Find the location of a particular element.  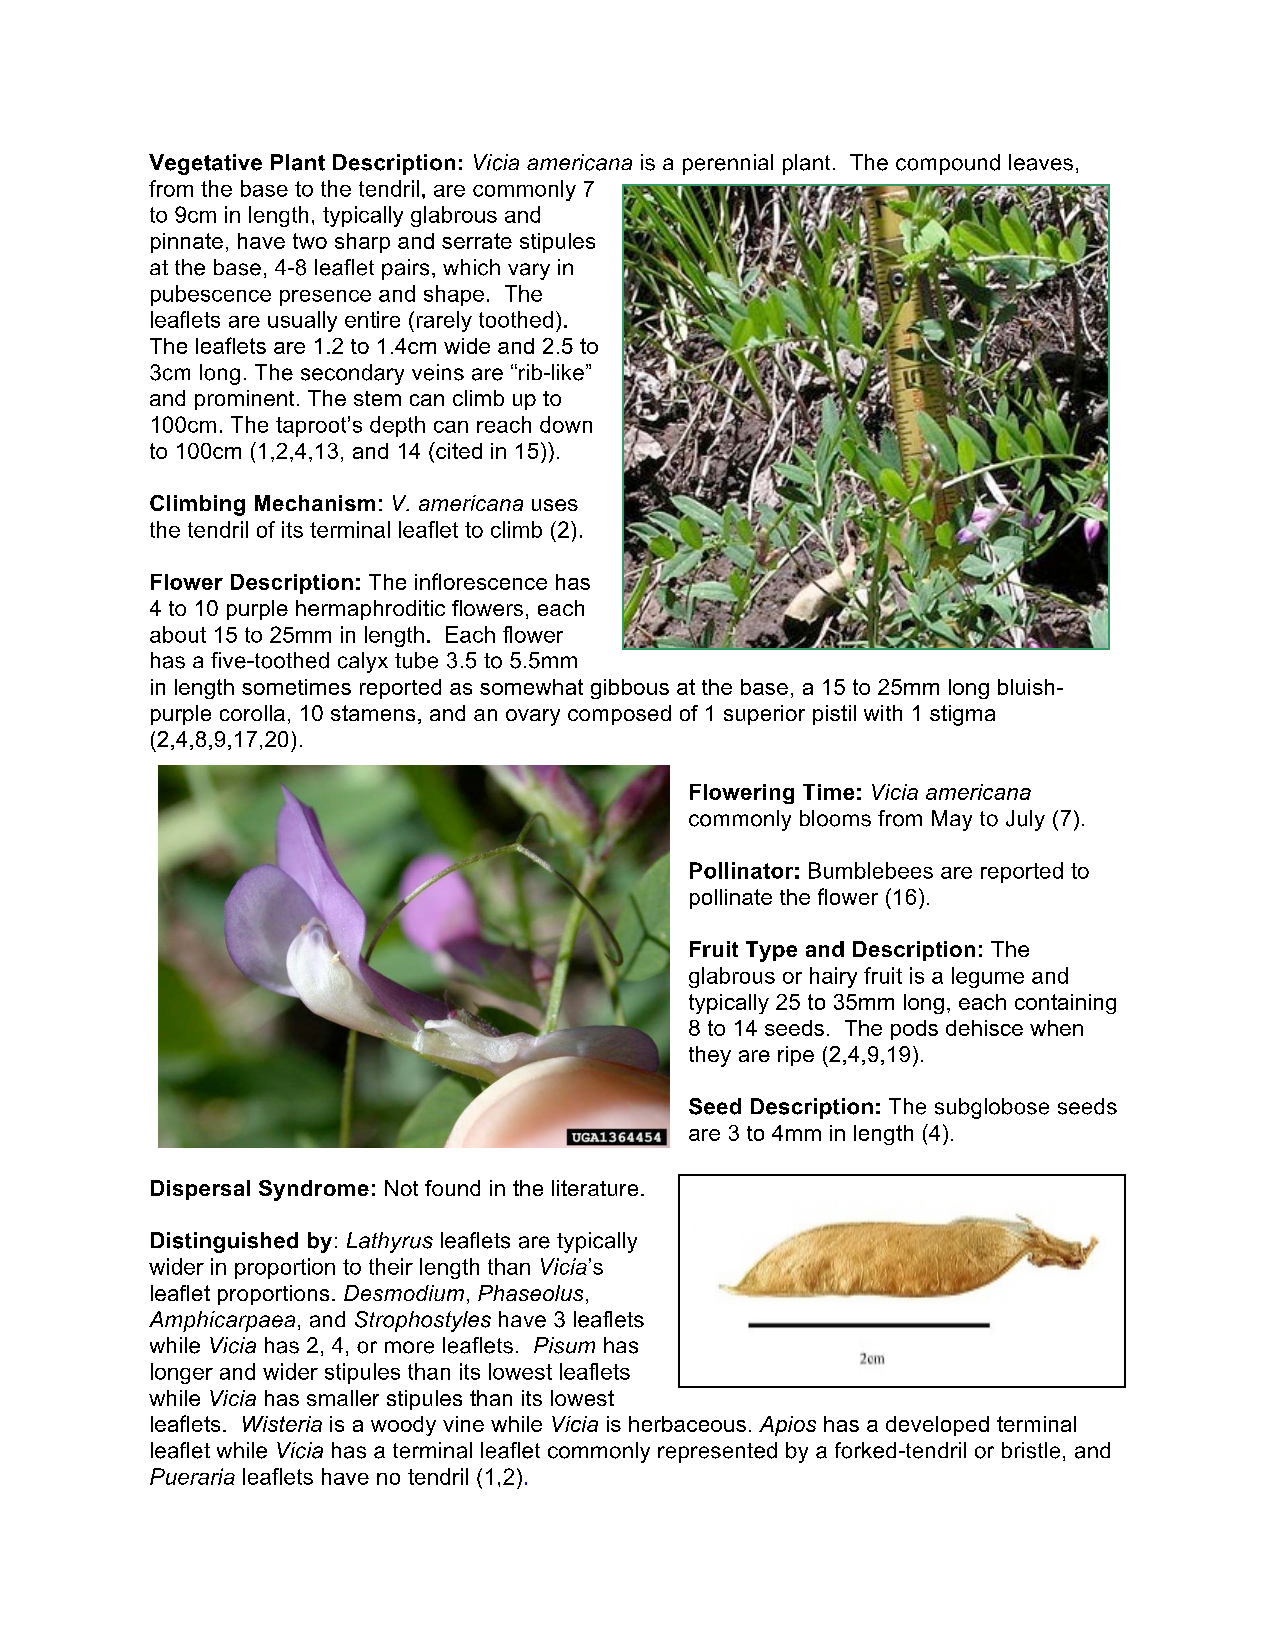

two is located at coordinates (310, 241).
